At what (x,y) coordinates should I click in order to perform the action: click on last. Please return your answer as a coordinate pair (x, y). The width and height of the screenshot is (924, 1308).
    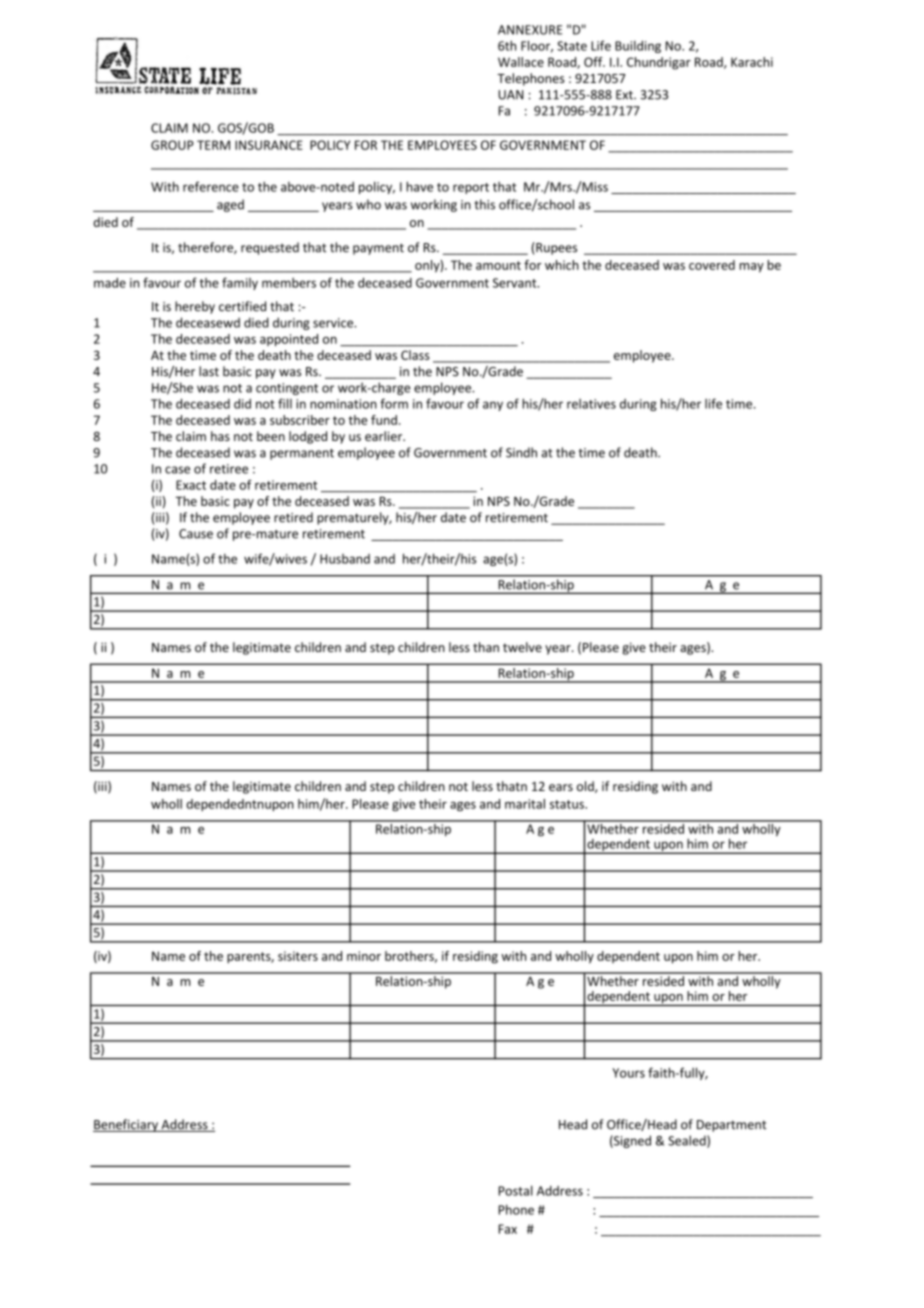
    Looking at the image, I should click on (209, 371).
